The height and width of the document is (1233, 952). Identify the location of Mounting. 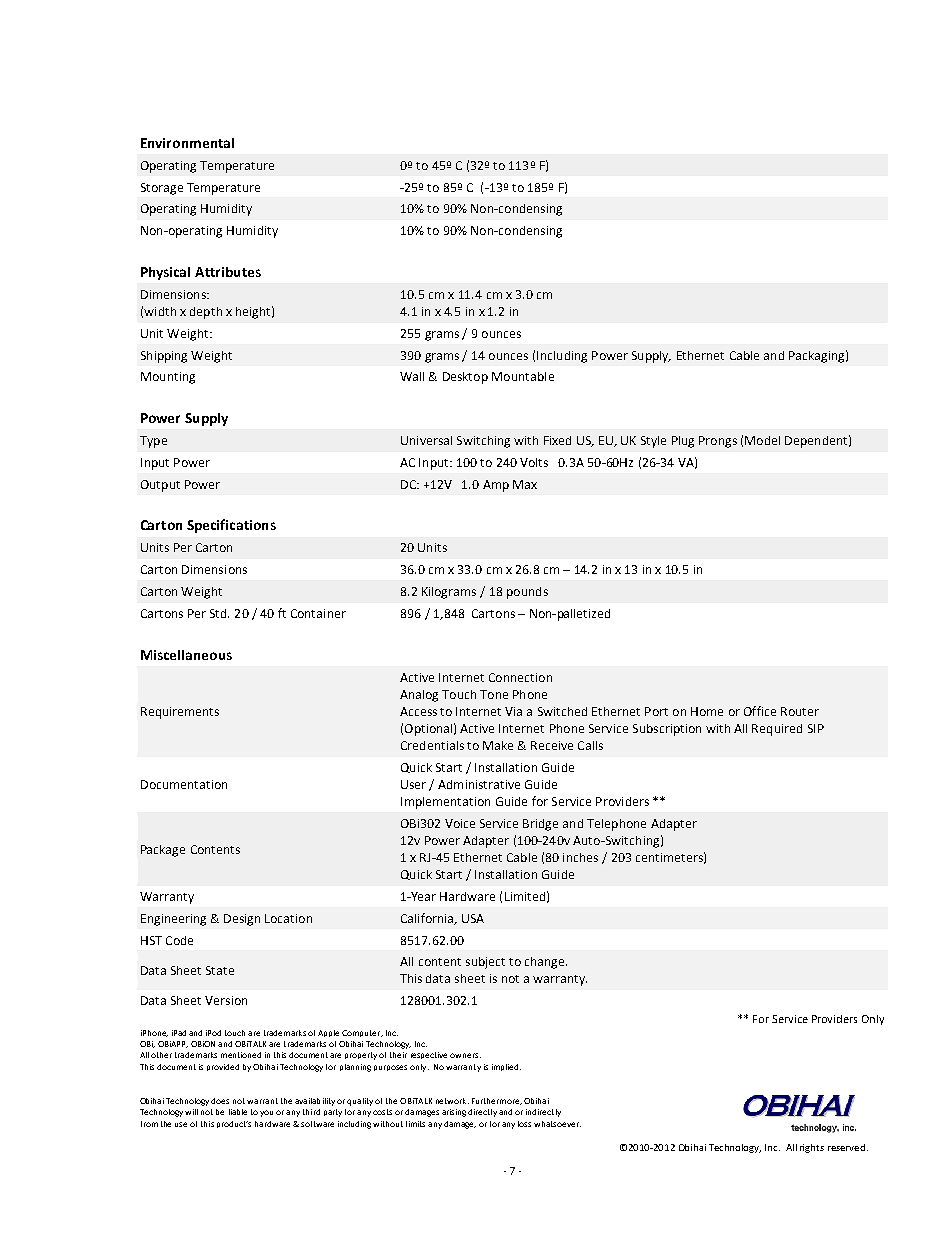
(168, 378).
